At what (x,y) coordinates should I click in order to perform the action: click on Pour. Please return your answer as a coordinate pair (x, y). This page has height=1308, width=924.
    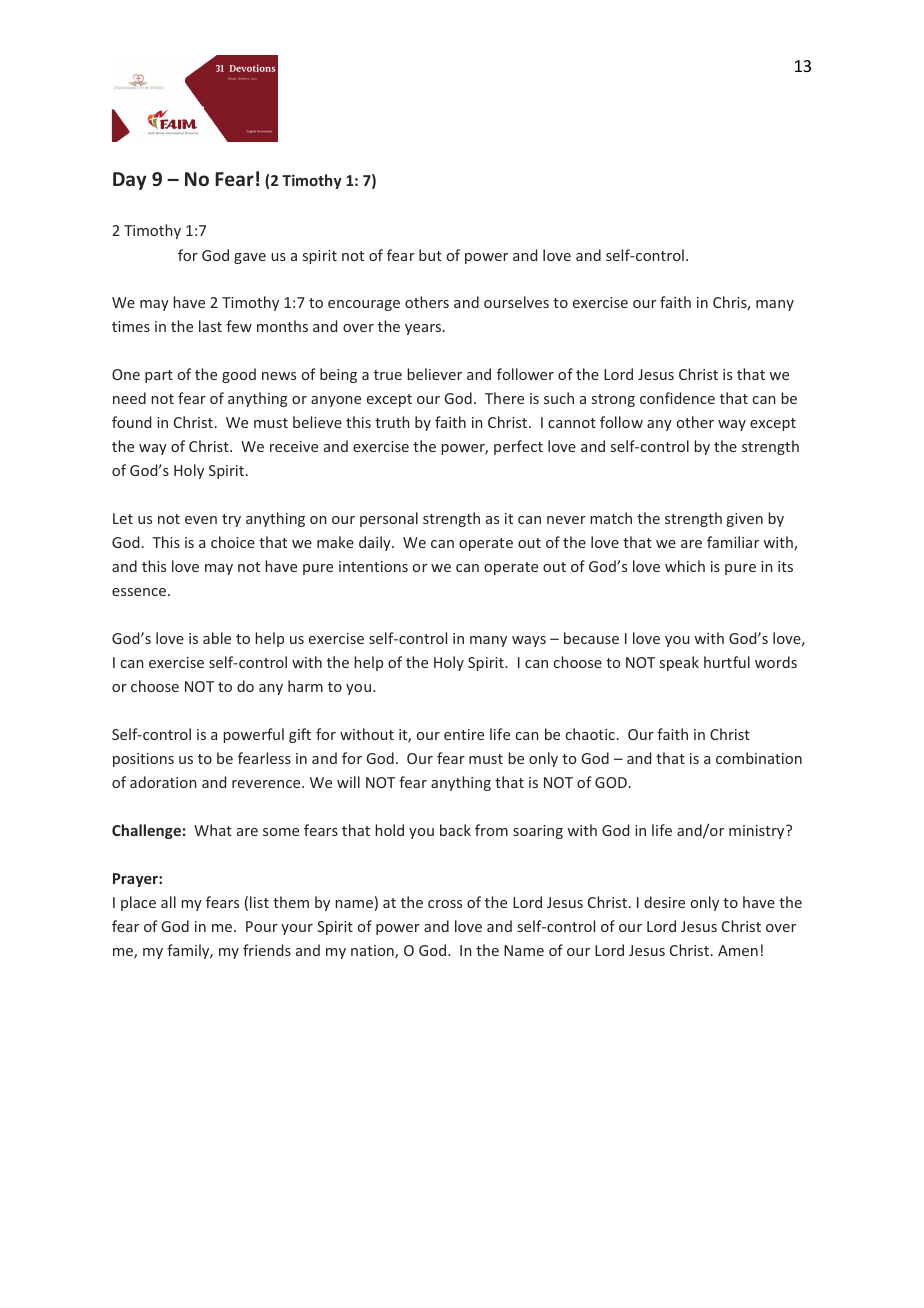
    Looking at the image, I should click on (262, 926).
